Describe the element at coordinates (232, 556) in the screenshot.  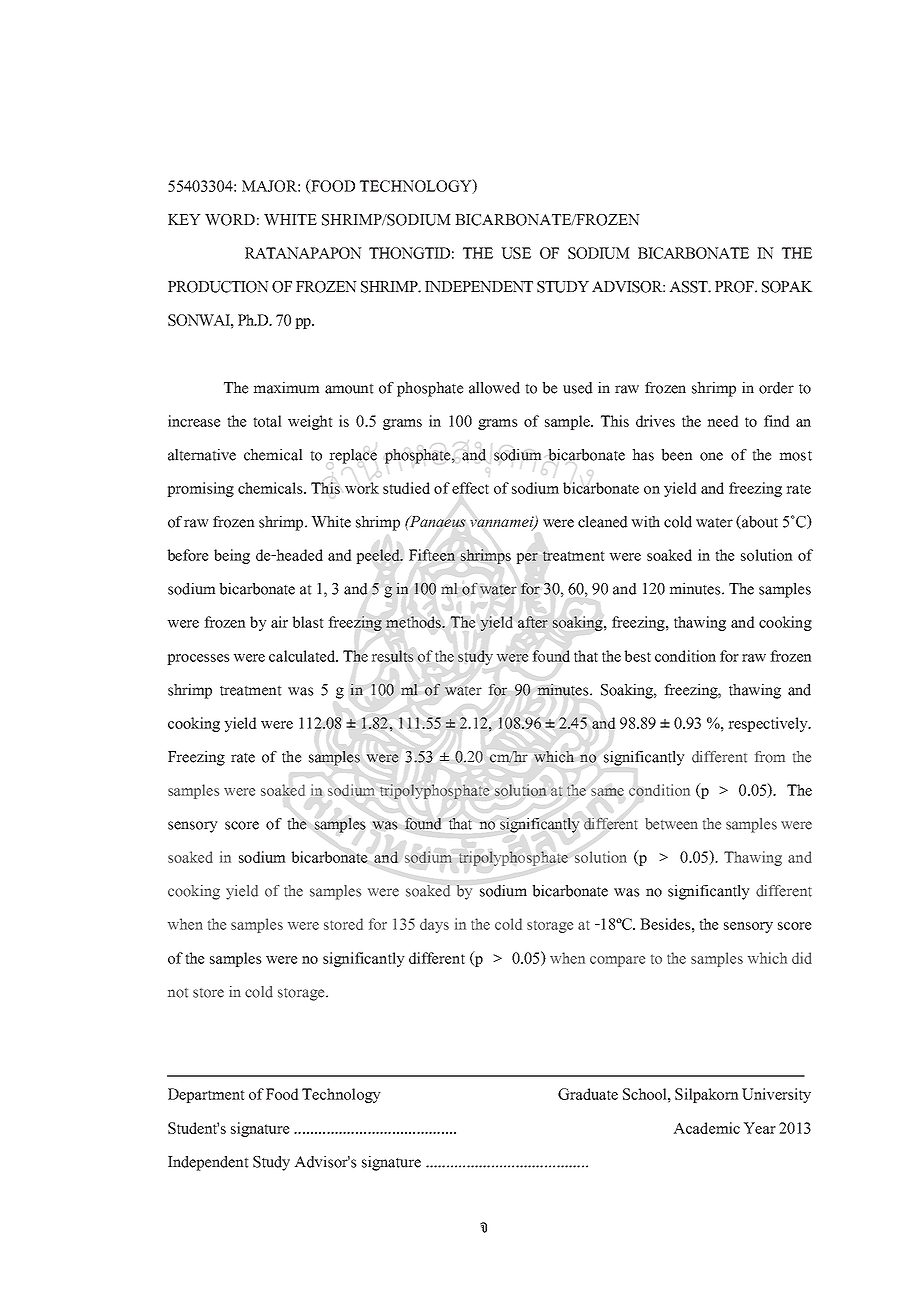
I see `being` at that location.
